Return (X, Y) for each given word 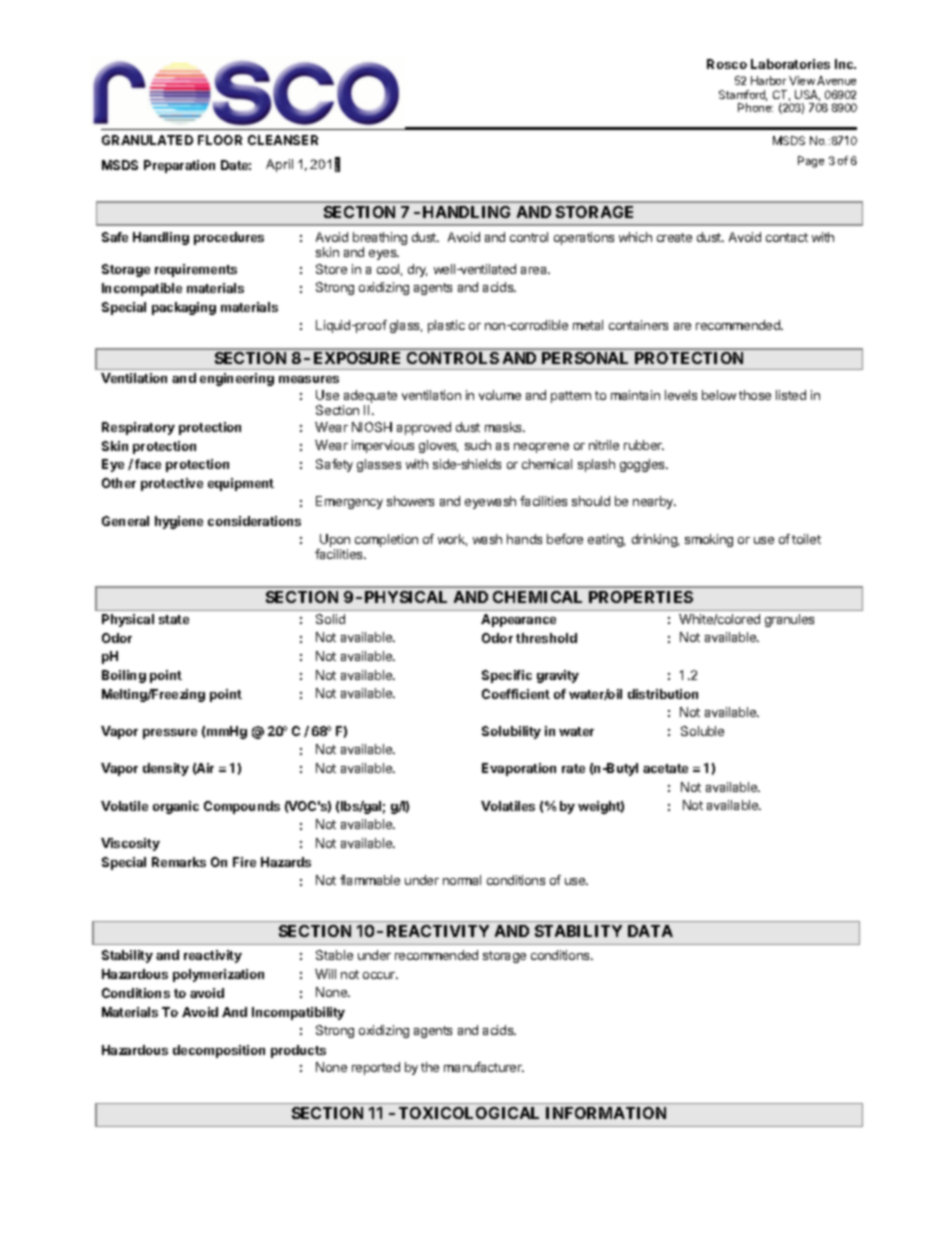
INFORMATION (606, 1113)
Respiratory (138, 428)
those (755, 395)
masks (504, 427)
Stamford (743, 95)
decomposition (219, 1051)
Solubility (511, 732)
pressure (170, 734)
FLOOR (220, 140)
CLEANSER (283, 140)
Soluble (702, 731)
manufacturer (484, 1067)
